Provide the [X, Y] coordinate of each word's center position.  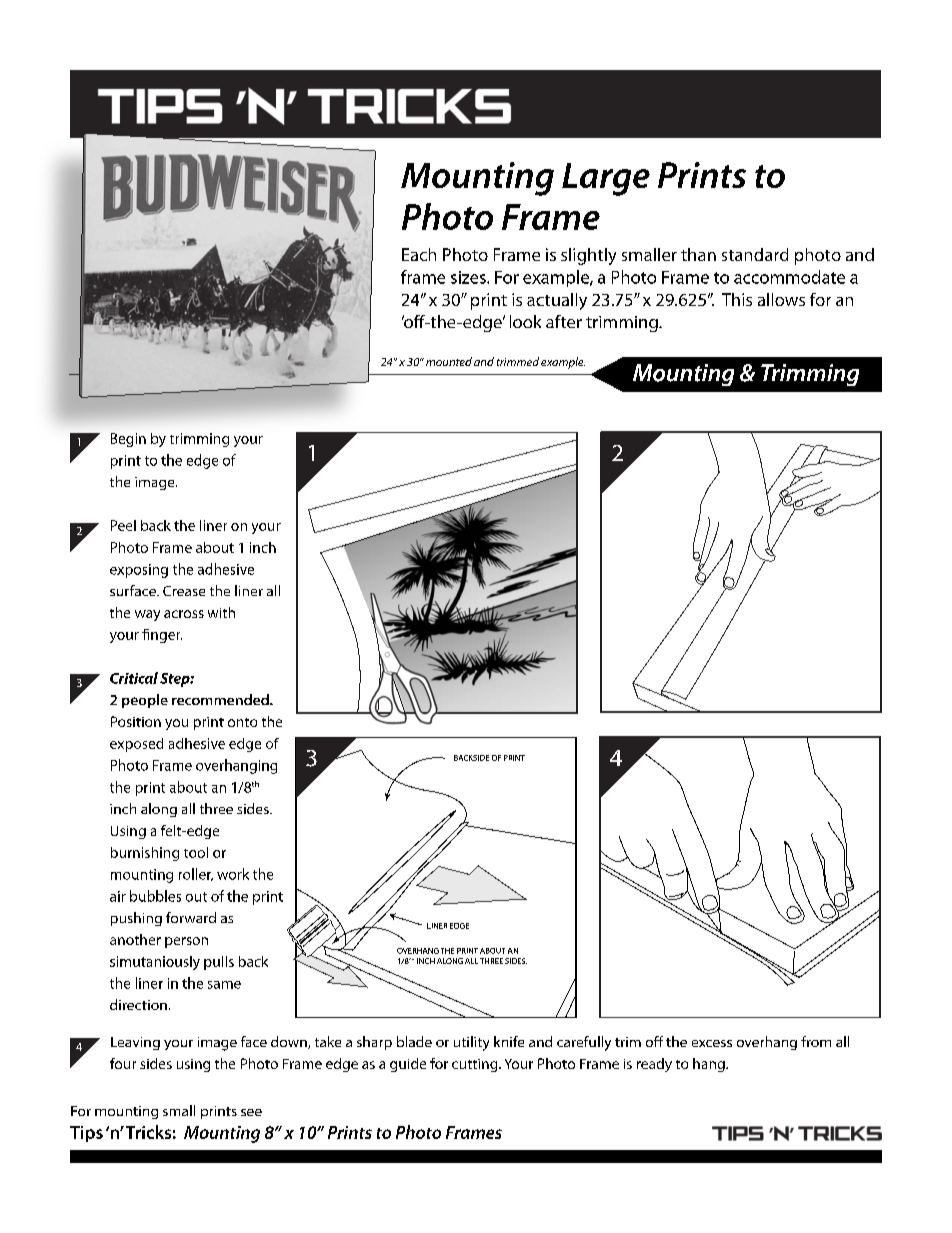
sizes [469, 277]
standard [755, 254]
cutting [476, 1065]
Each [419, 254]
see [251, 1112]
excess [712, 1043]
